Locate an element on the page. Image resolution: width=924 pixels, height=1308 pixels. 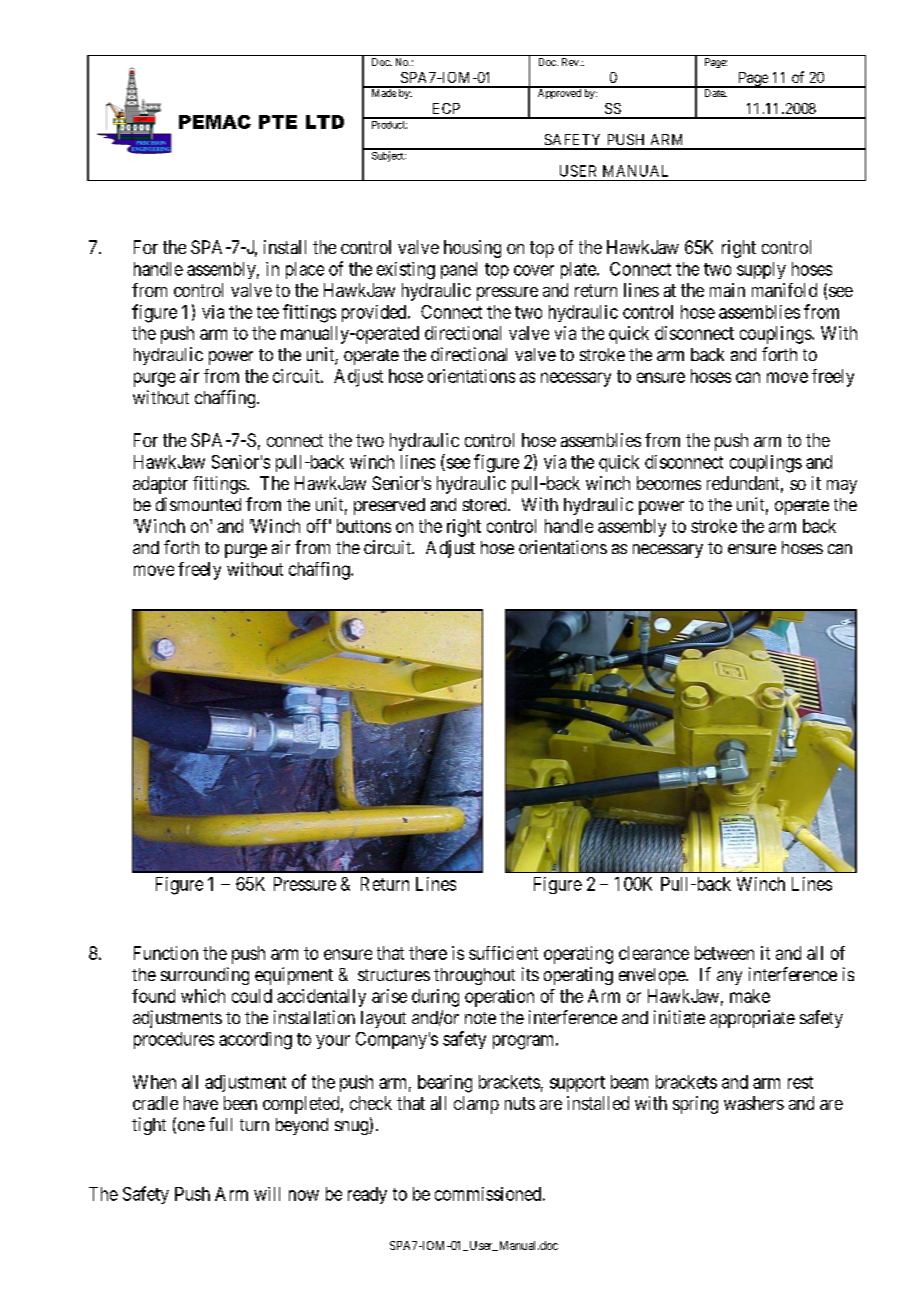
PTE is located at coordinates (278, 122).
